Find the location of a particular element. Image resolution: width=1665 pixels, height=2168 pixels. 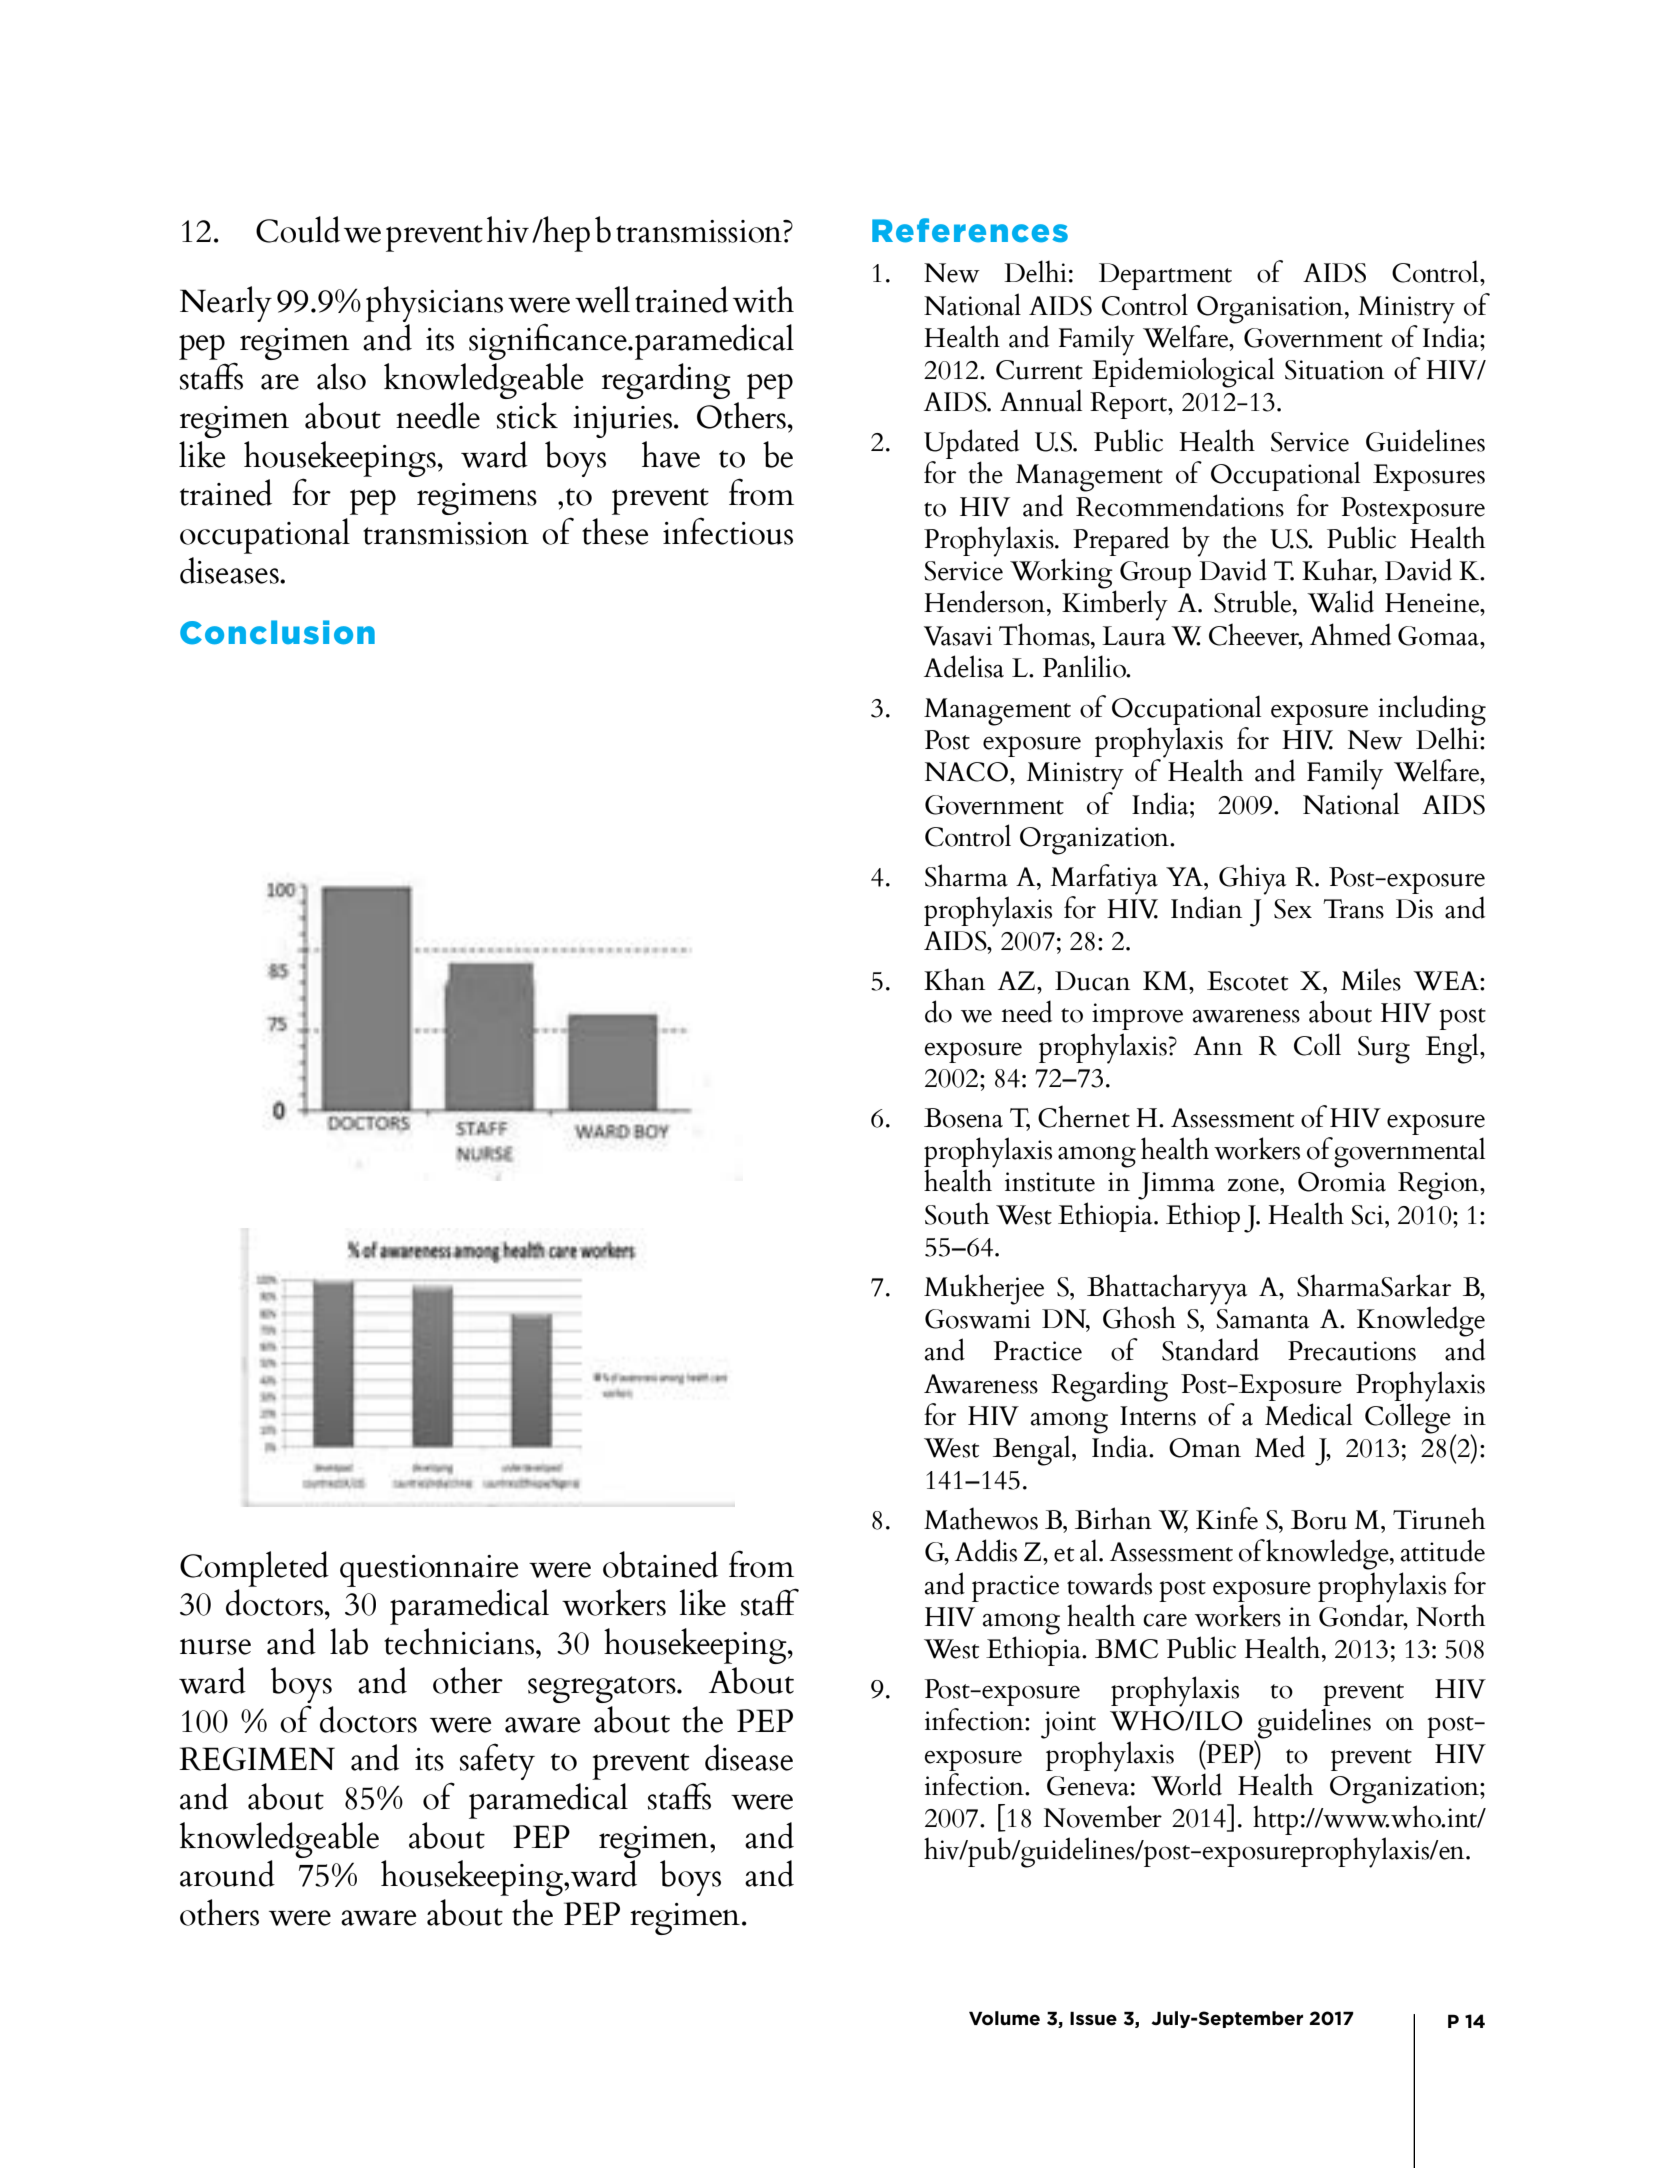

Sex is located at coordinates (1293, 909).
